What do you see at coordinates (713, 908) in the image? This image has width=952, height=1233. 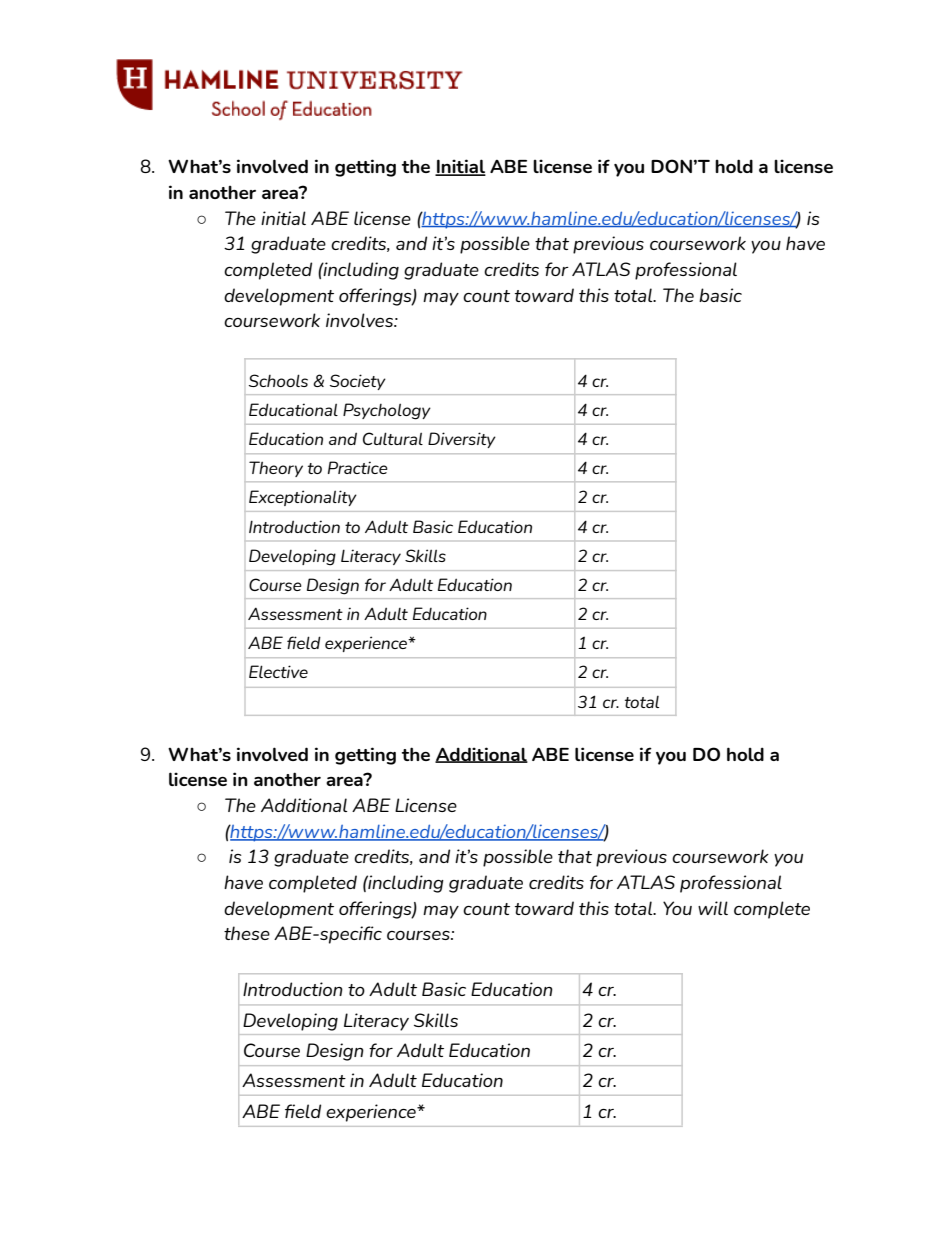 I see `will` at bounding box center [713, 908].
